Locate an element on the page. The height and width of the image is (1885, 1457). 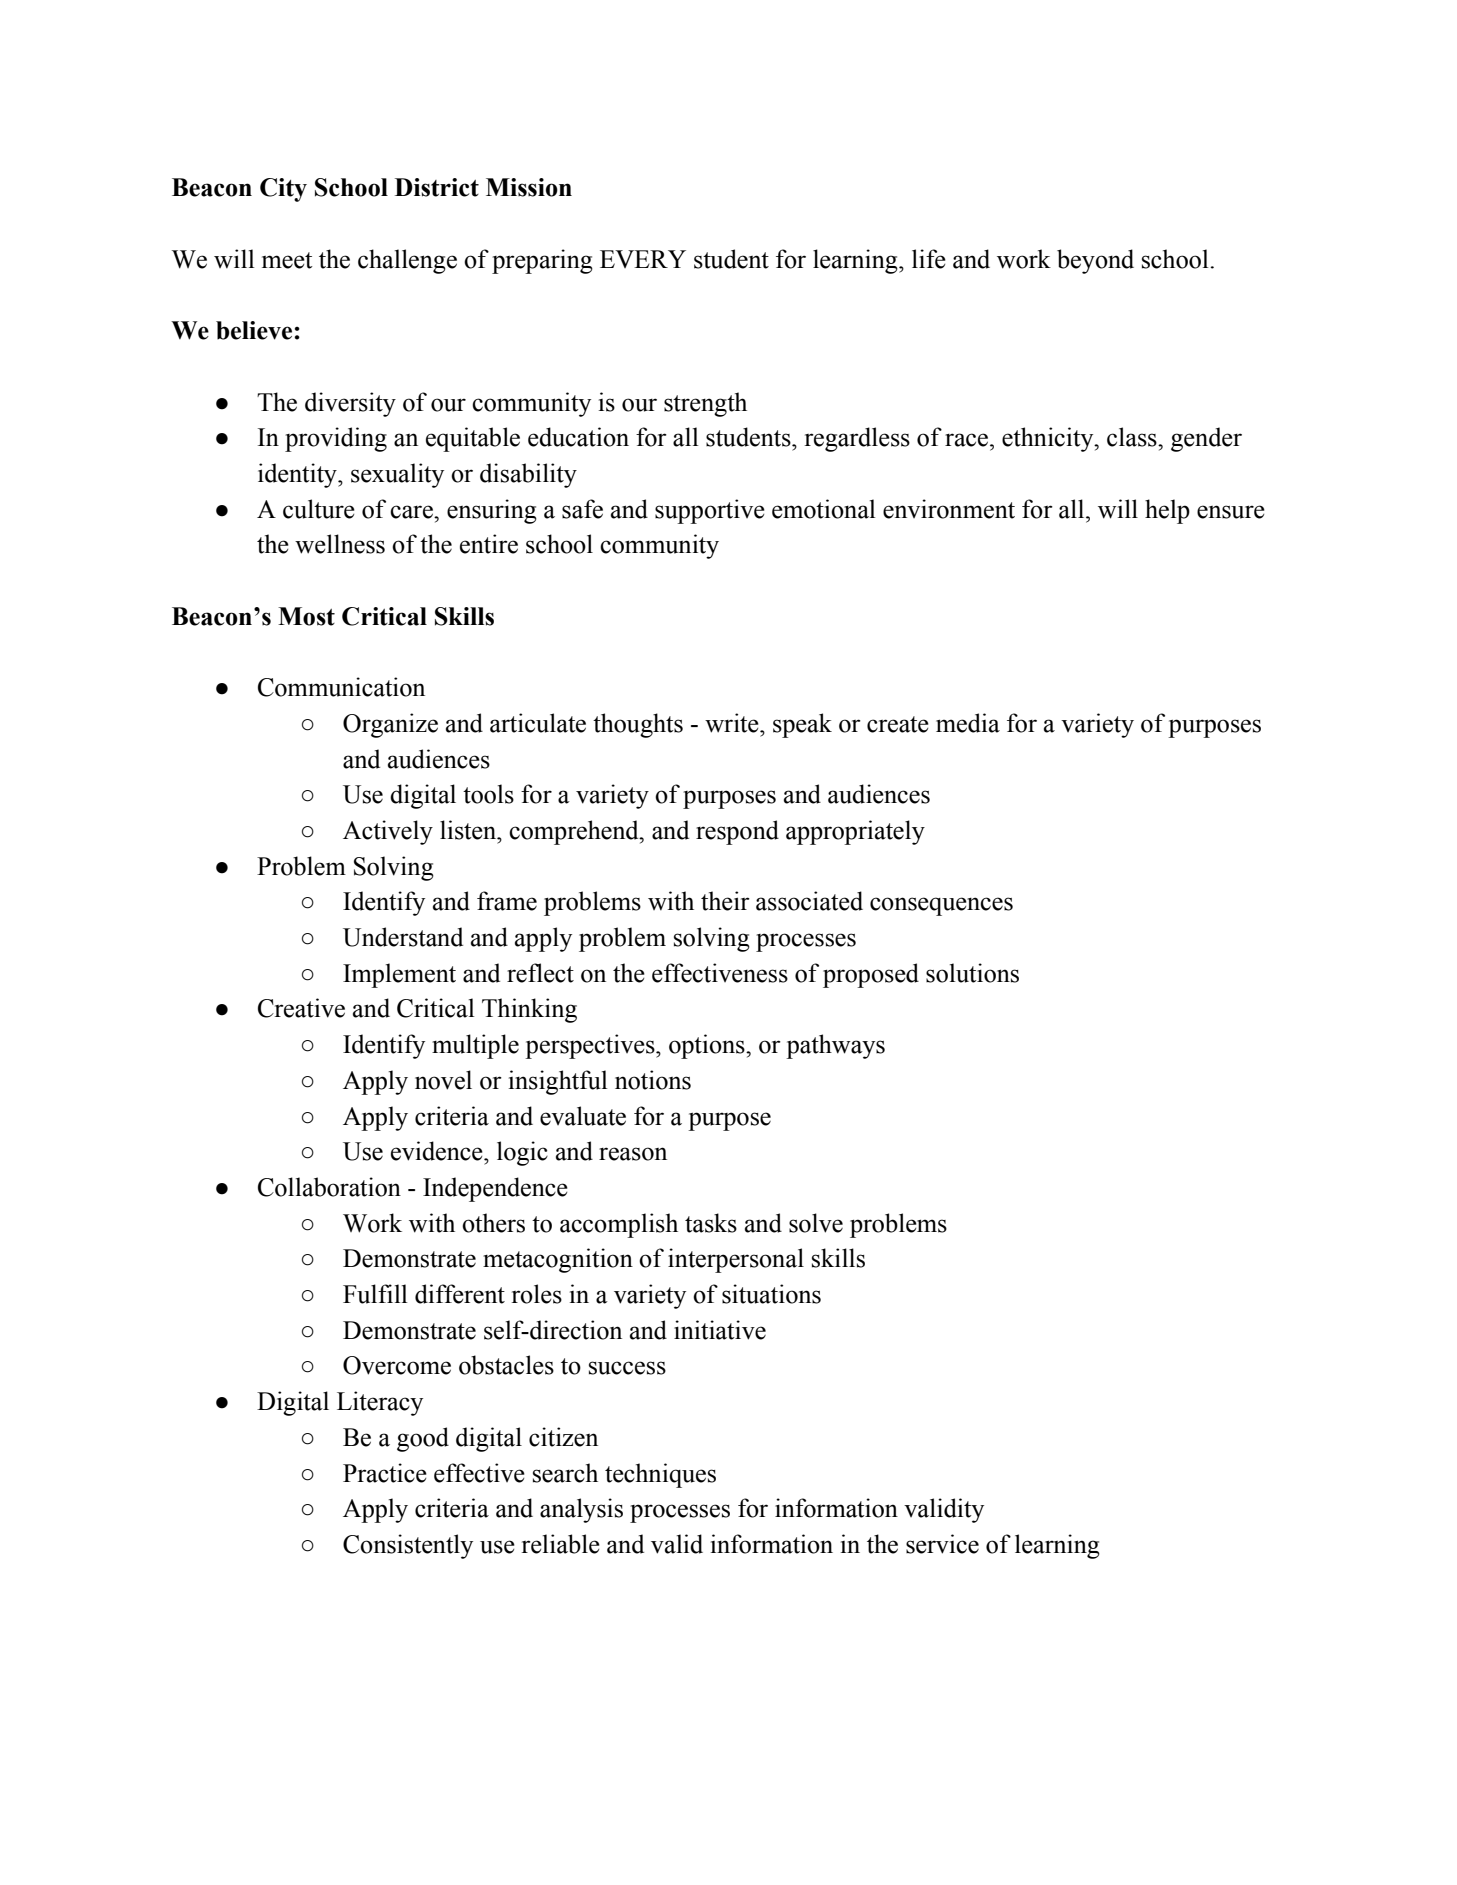
techniques is located at coordinates (660, 1475).
